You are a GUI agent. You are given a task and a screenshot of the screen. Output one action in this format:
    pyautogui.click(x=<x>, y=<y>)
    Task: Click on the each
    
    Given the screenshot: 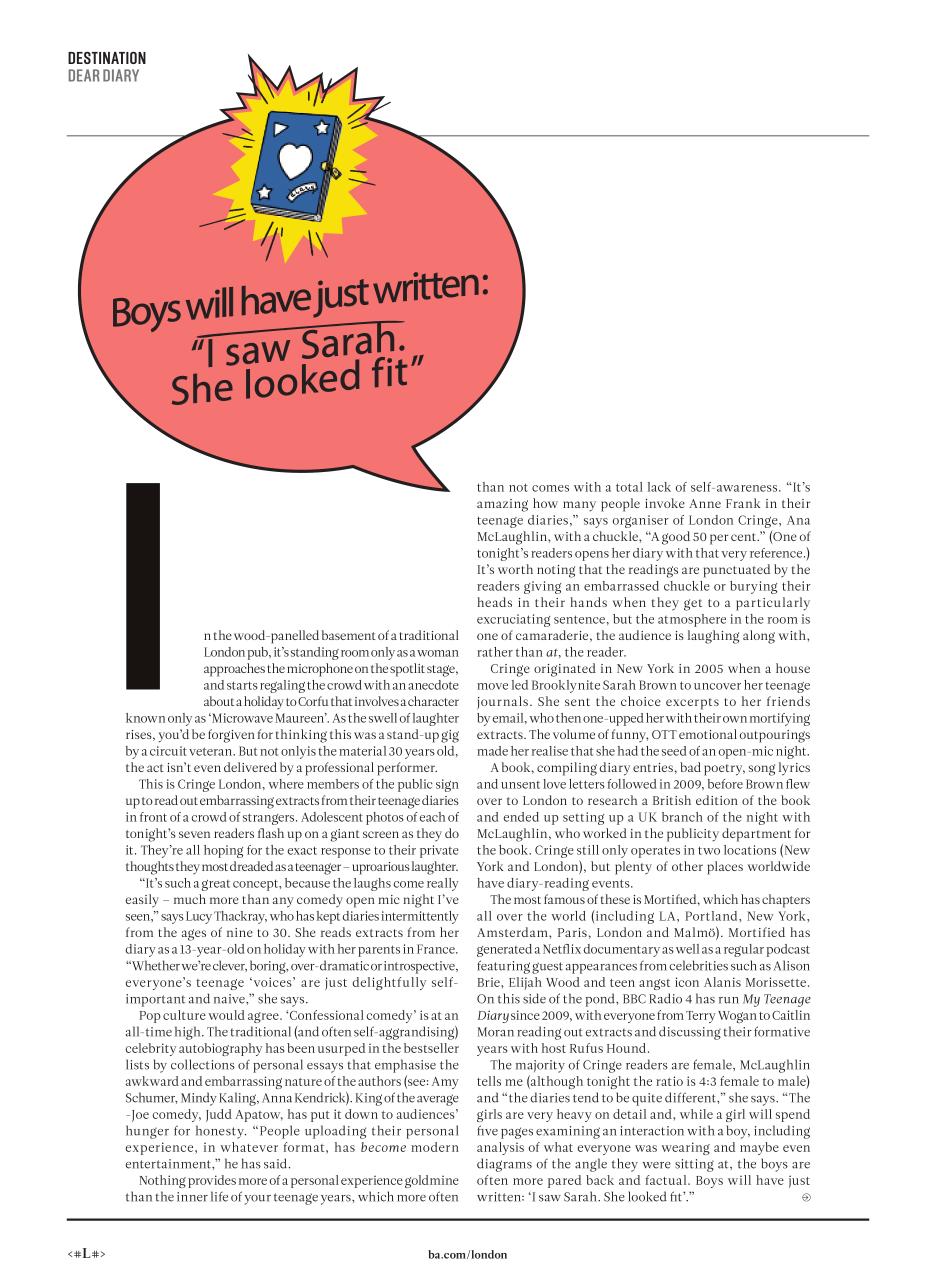 What is the action you would take?
    pyautogui.click(x=432, y=817)
